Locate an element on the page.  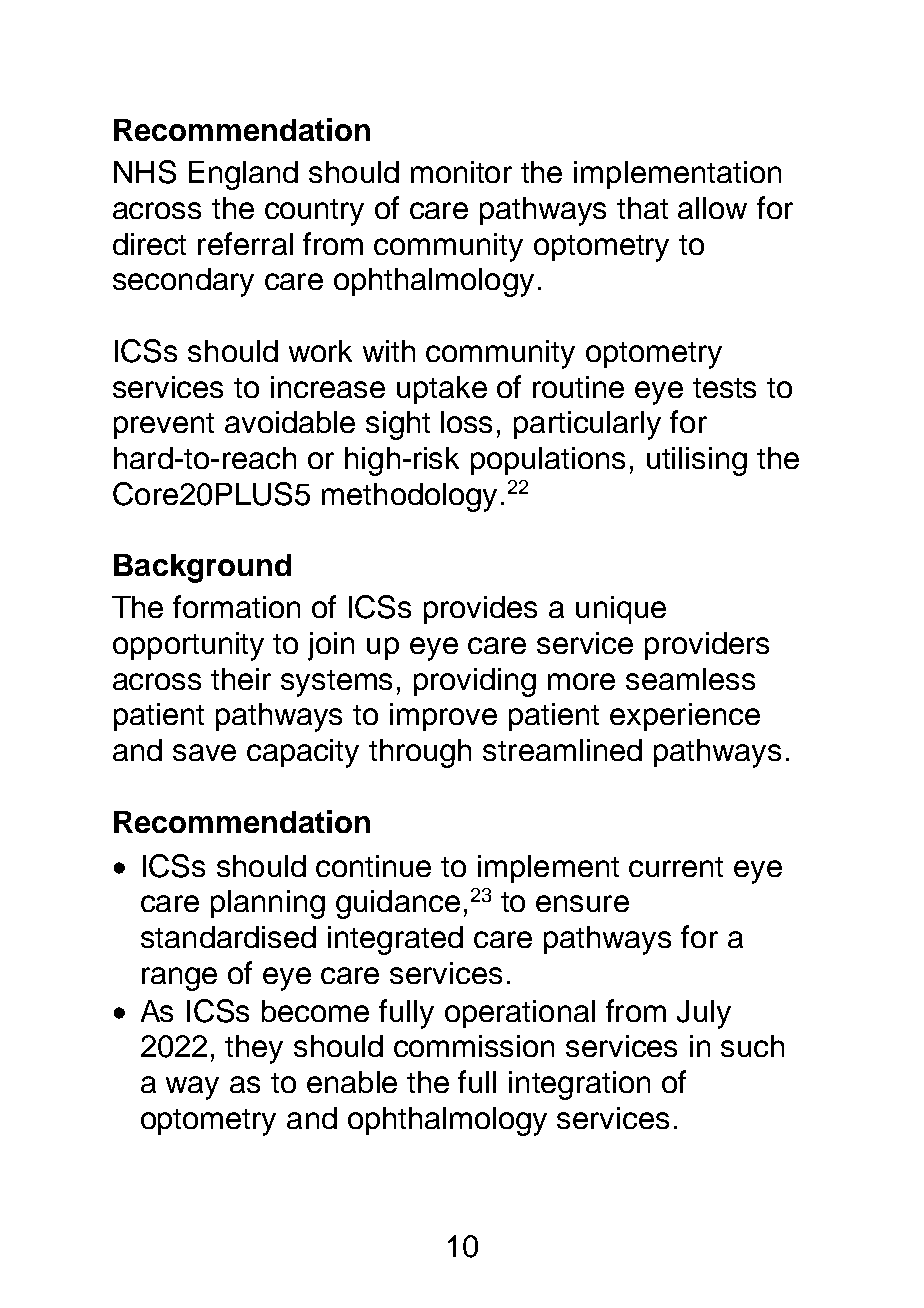
tests is located at coordinates (724, 388).
